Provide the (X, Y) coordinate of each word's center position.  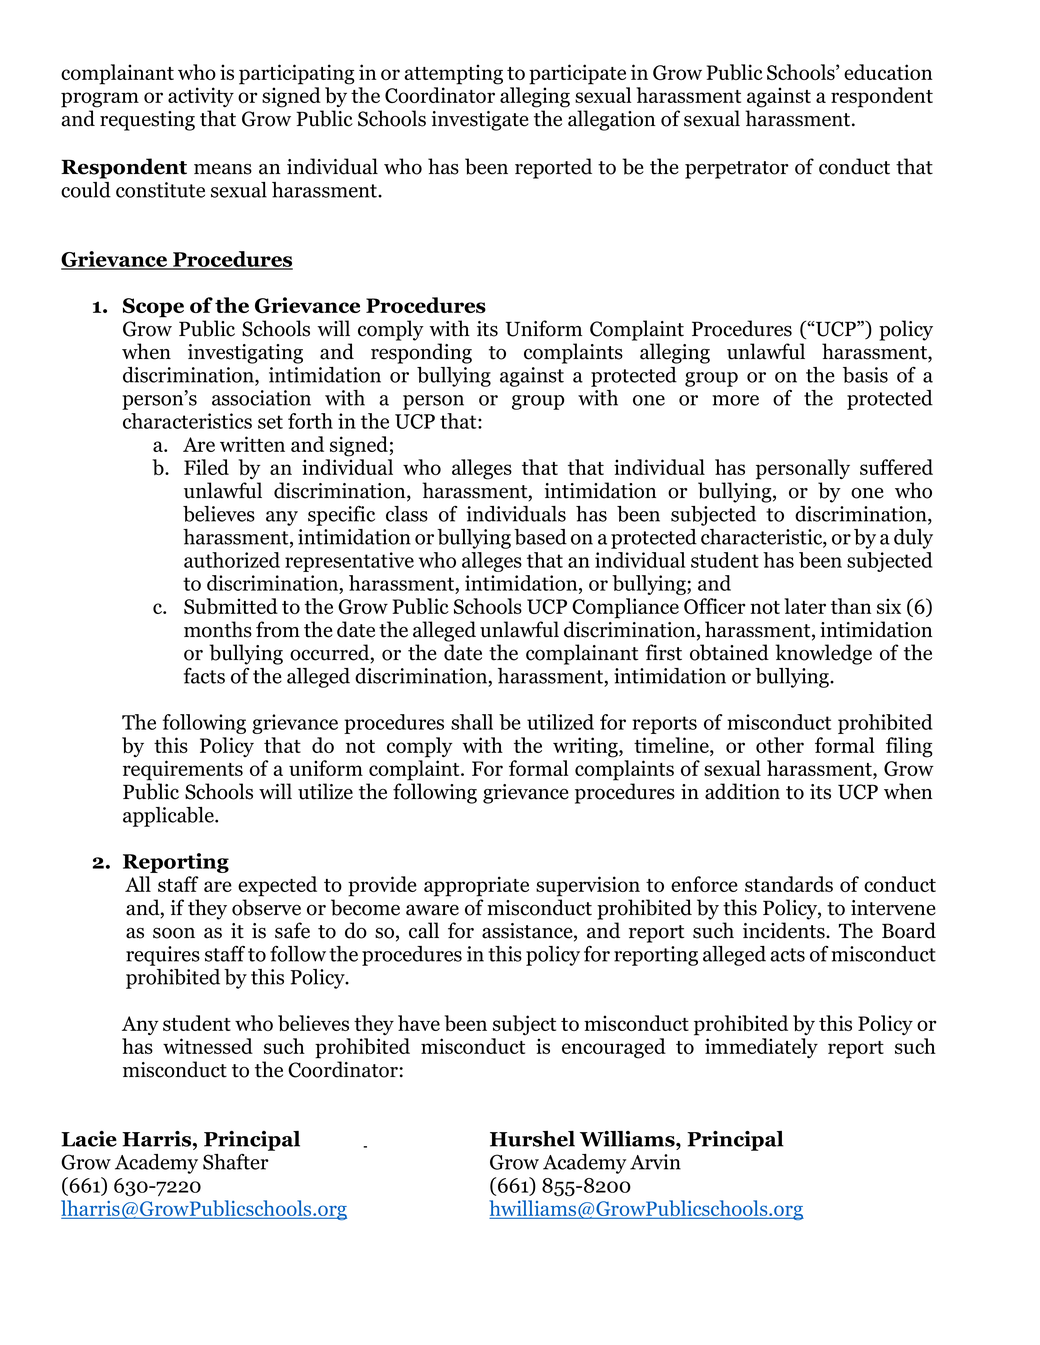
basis (865, 375)
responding (421, 353)
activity (201, 97)
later (805, 606)
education (888, 72)
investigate (480, 121)
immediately (761, 1048)
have (419, 1023)
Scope (153, 308)
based (540, 537)
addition (742, 791)
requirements (183, 770)
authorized (232, 560)
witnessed (208, 1046)
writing (586, 747)
